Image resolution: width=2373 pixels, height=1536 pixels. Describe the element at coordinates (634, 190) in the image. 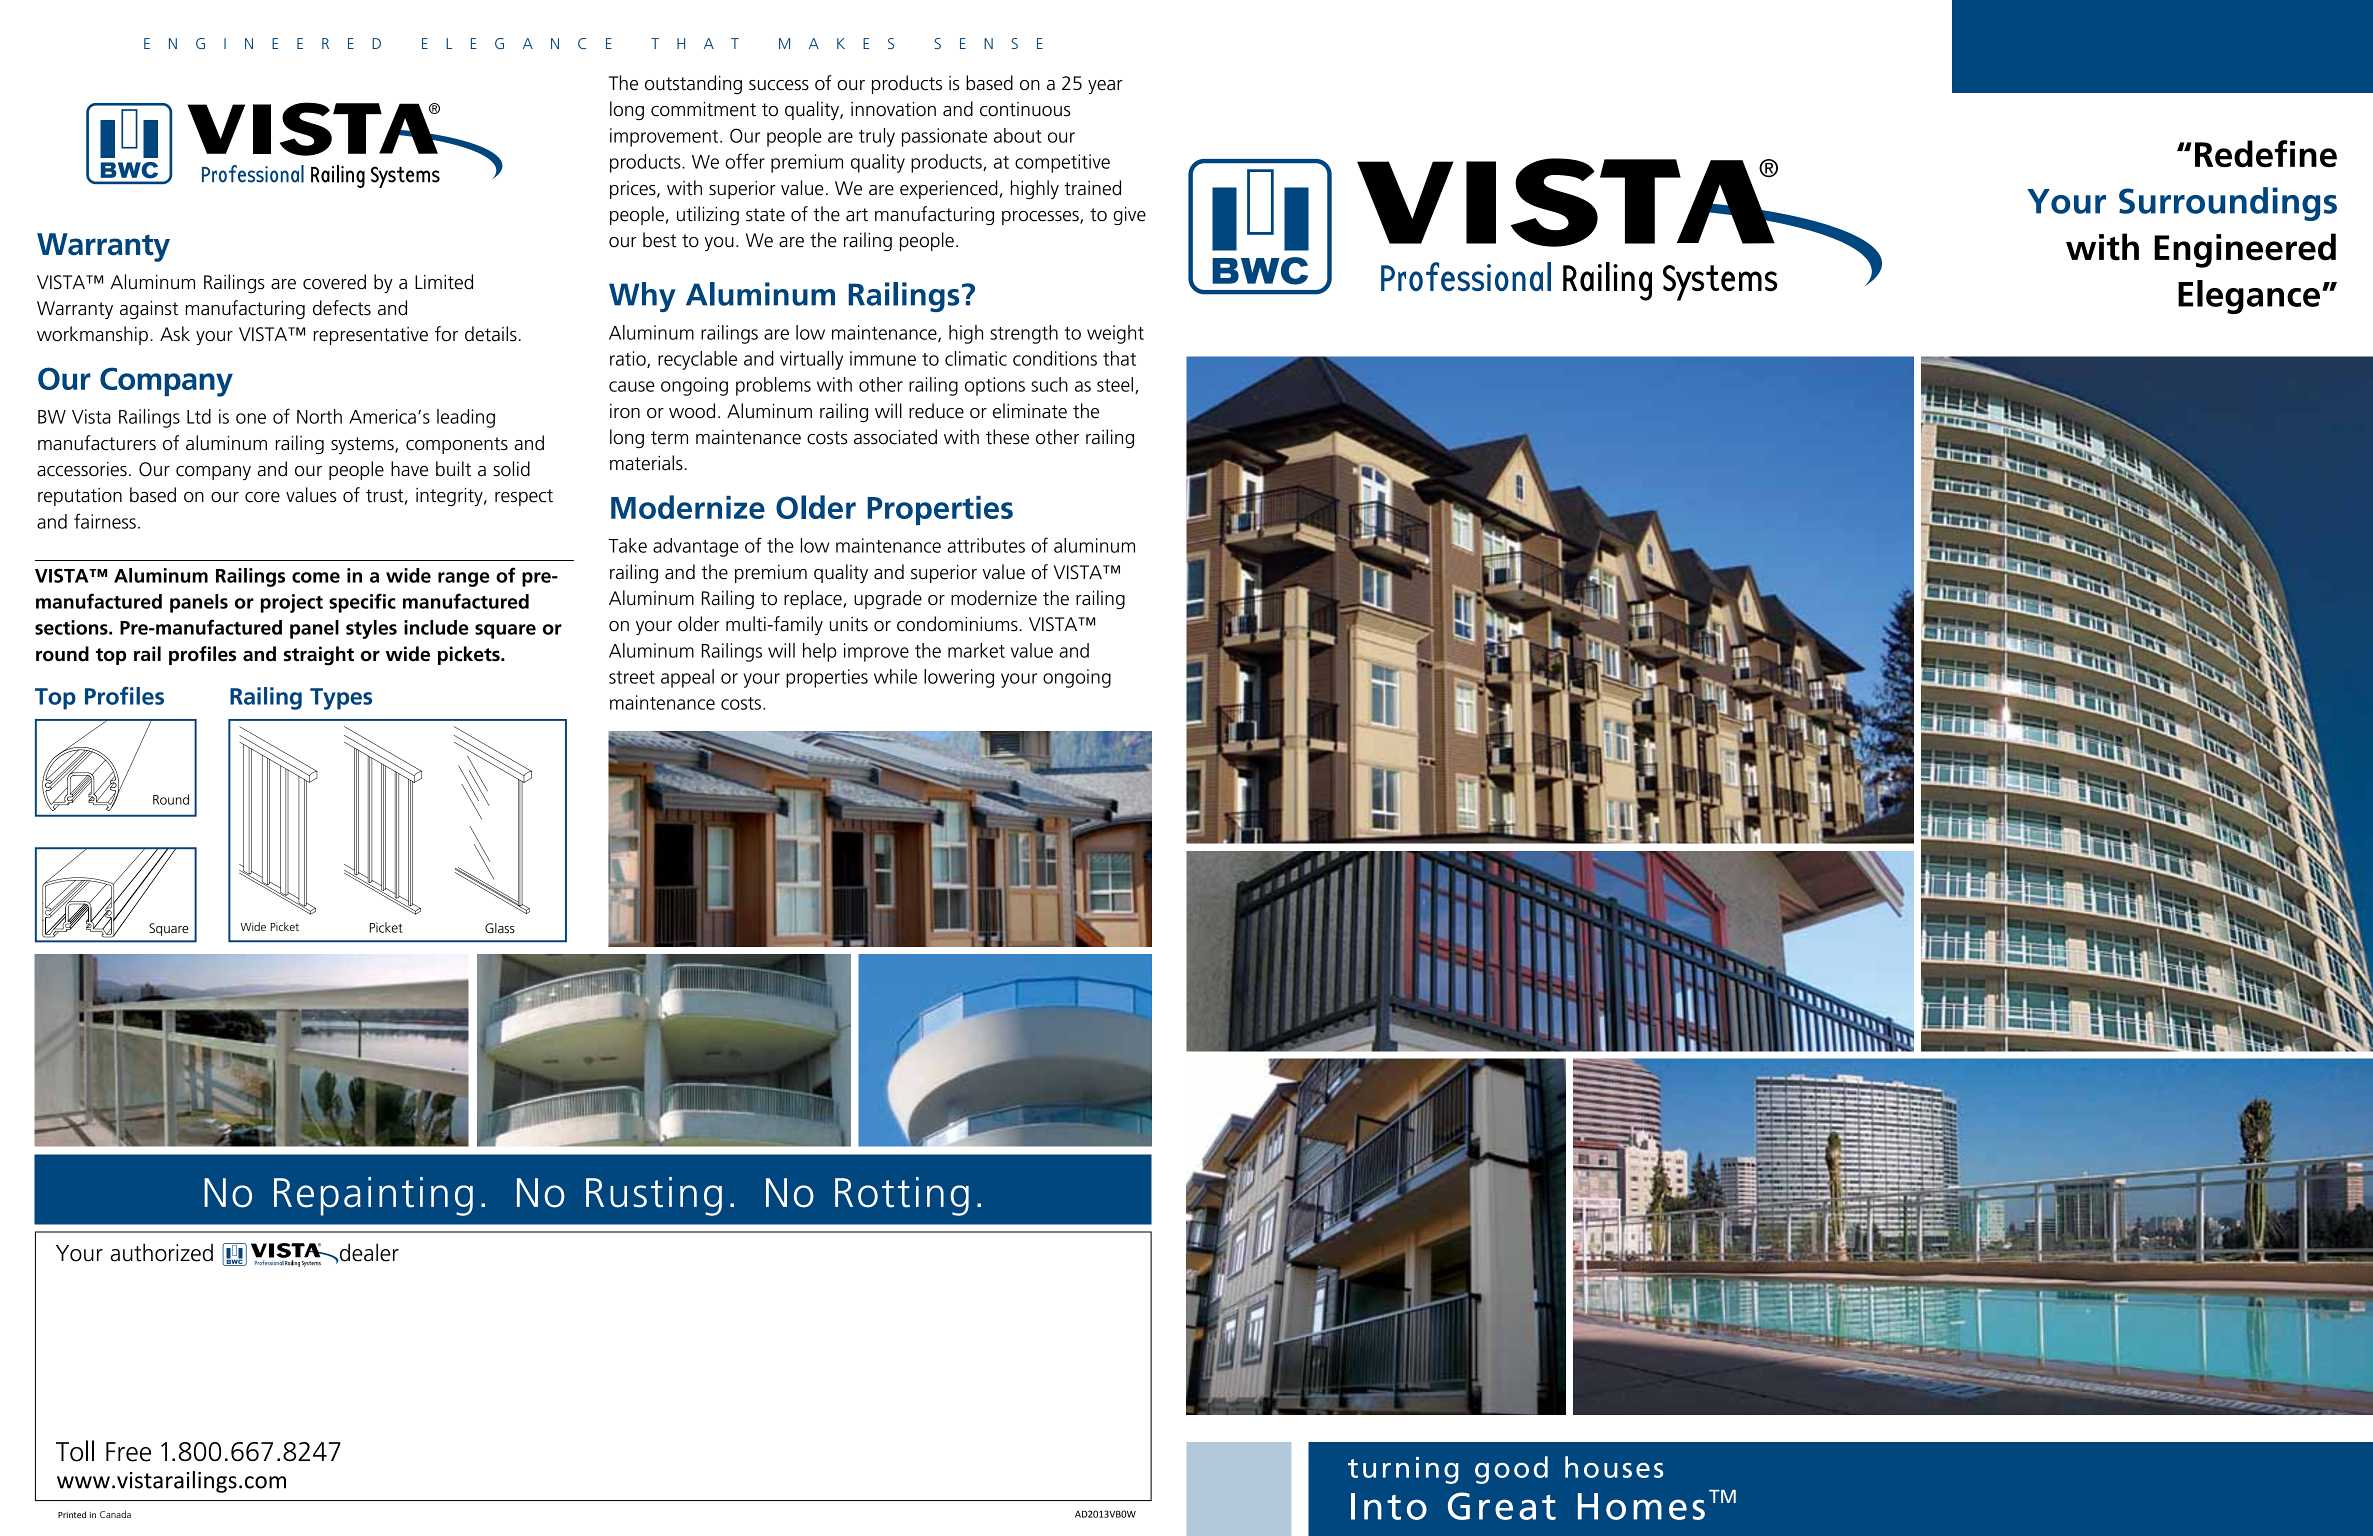

I see `prices` at that location.
